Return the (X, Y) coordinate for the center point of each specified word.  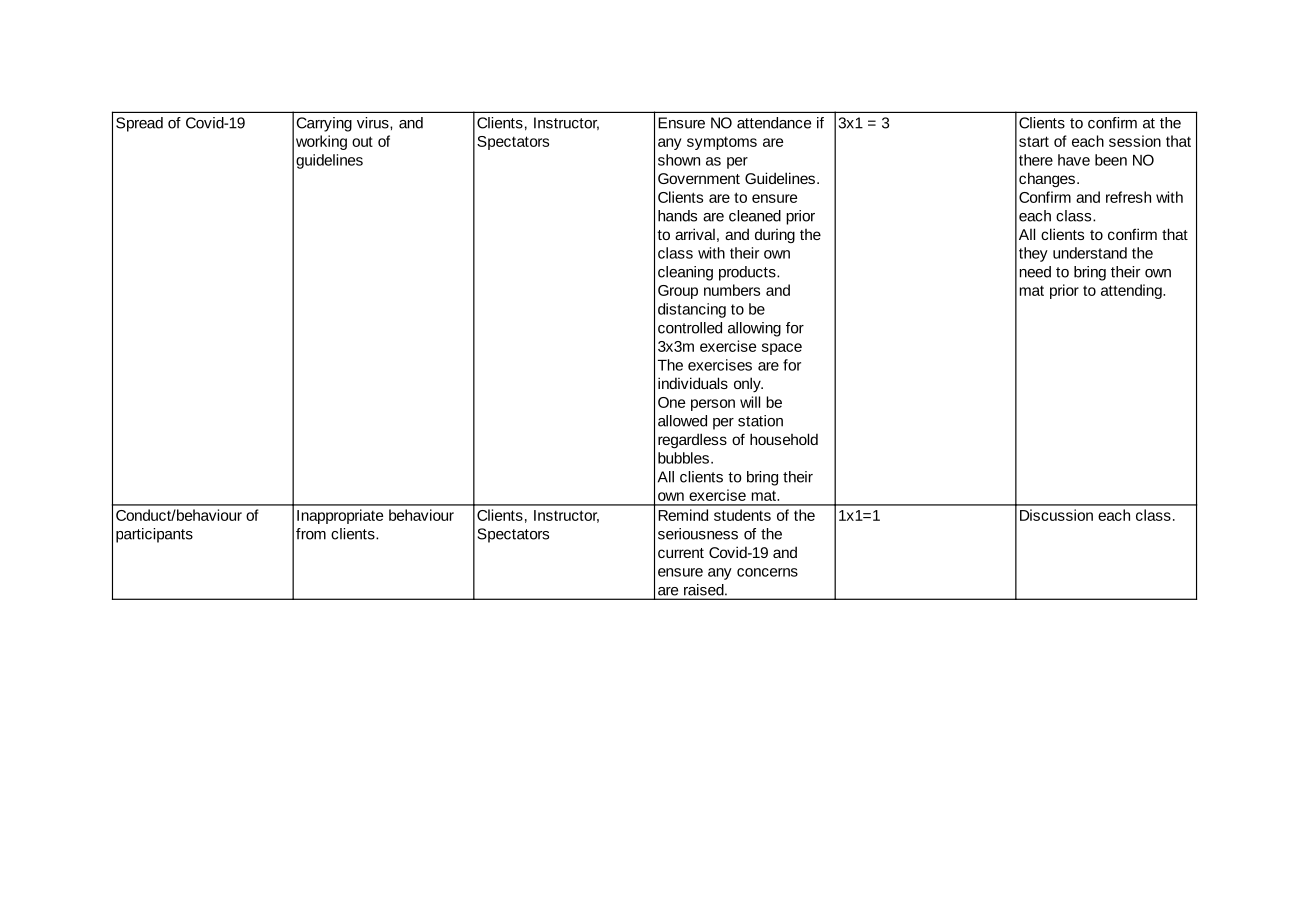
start (1034, 141)
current (681, 553)
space (782, 349)
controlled (690, 328)
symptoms (722, 143)
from (311, 534)
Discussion (1056, 515)
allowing (754, 329)
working (321, 142)
